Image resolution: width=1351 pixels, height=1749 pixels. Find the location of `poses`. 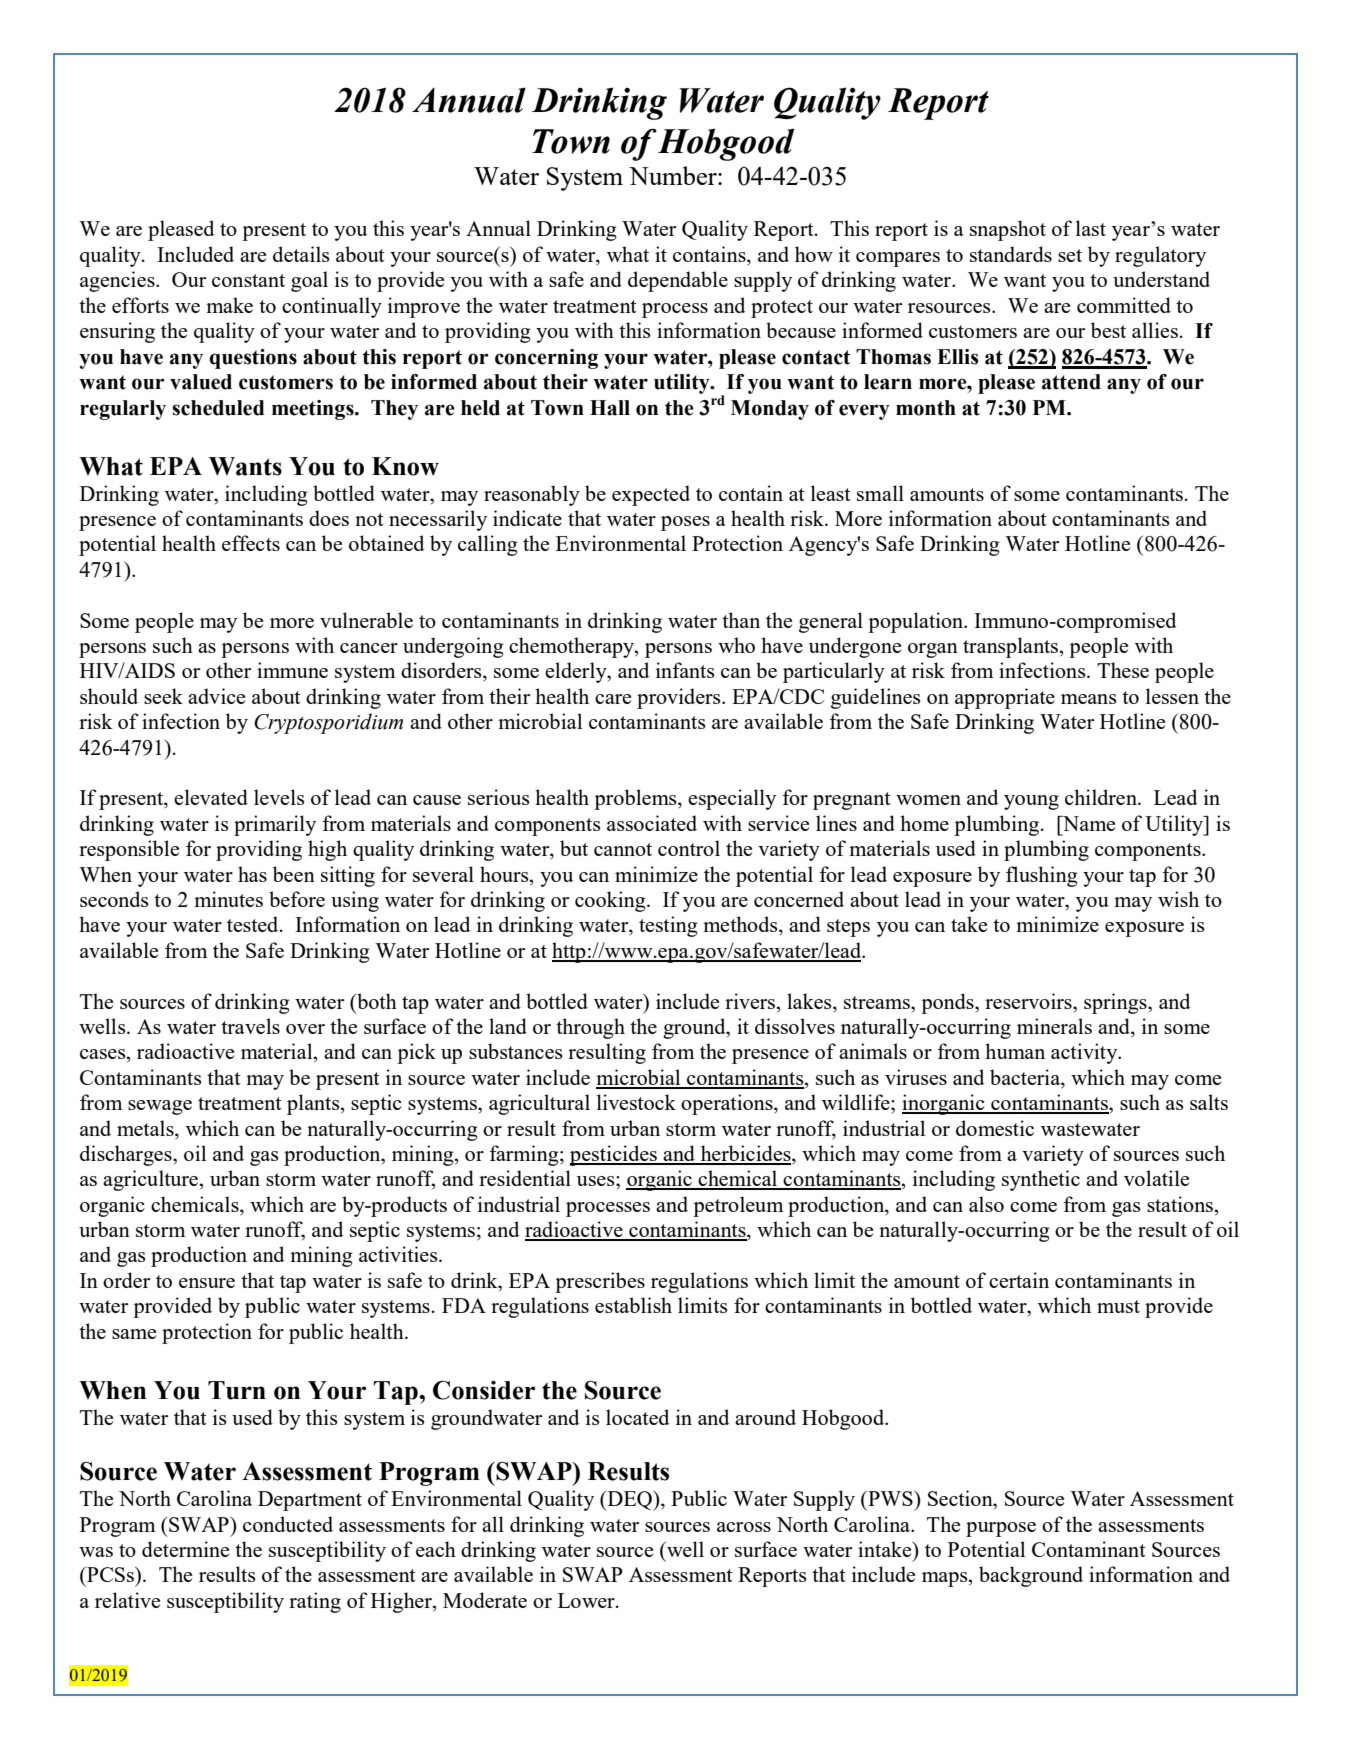

poses is located at coordinates (685, 523).
